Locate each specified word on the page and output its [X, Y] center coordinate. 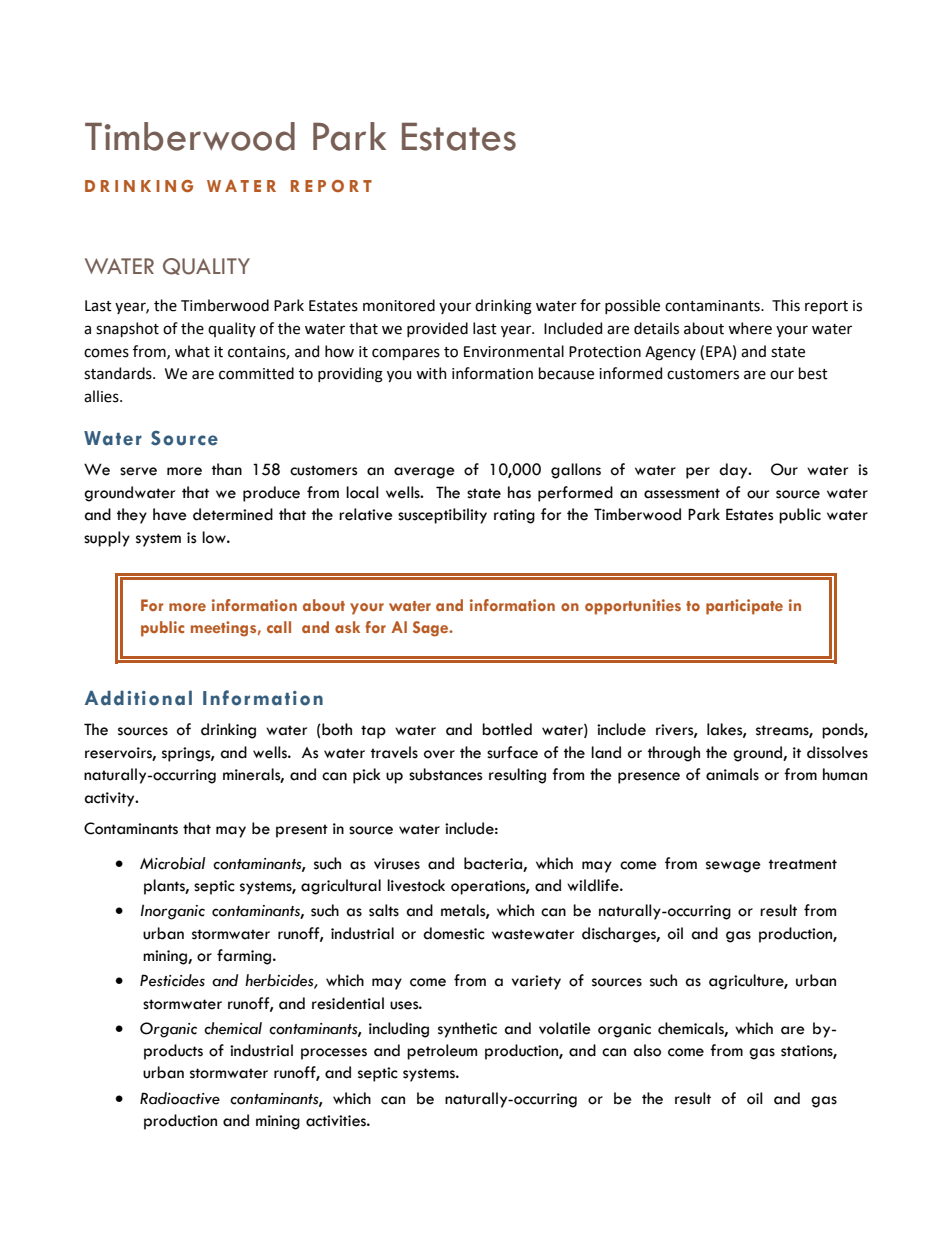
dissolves [837, 752]
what [192, 351]
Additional [138, 698]
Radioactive [180, 1098]
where [750, 328]
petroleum [442, 1052]
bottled [507, 729]
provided [437, 329]
